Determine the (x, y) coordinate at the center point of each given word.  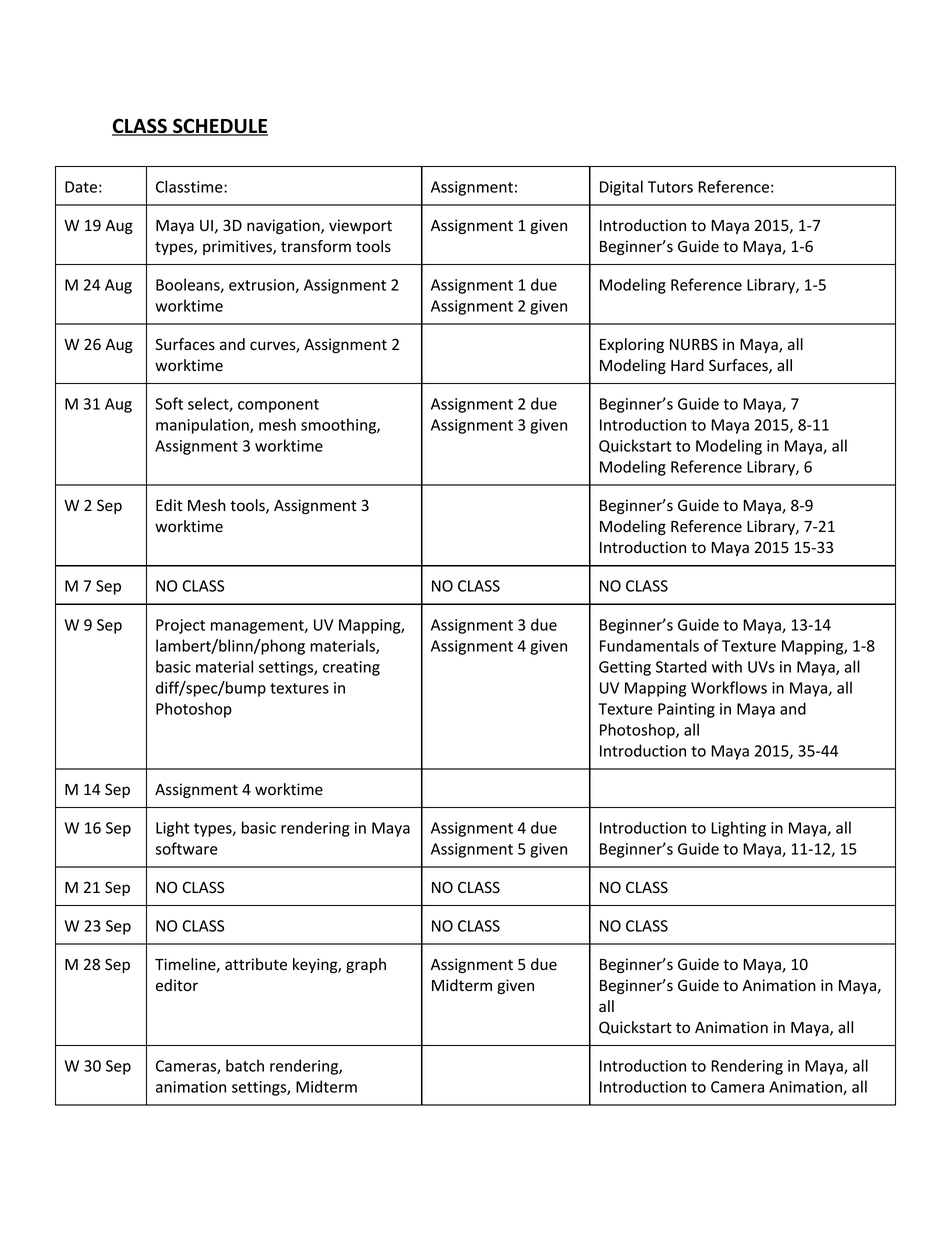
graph (366, 965)
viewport (360, 226)
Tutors (670, 187)
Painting (686, 710)
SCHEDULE (219, 127)
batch (245, 1065)
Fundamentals (649, 645)
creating (351, 668)
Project (180, 626)
